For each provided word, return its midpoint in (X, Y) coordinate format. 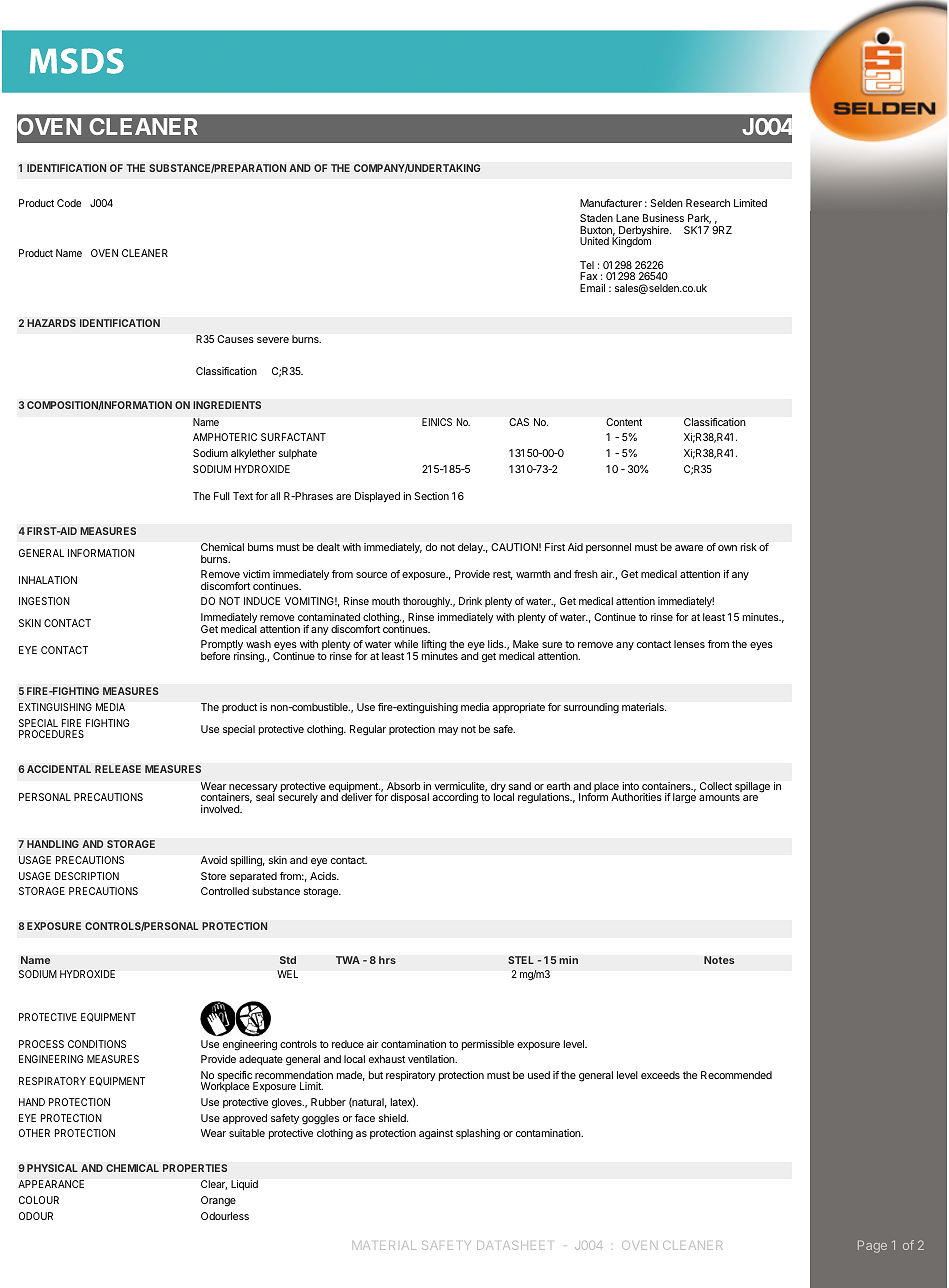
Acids (324, 876)
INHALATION (48, 580)
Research (708, 203)
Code (69, 203)
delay (471, 548)
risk (749, 547)
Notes (719, 960)
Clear (214, 1185)
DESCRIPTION (87, 876)
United (594, 241)
